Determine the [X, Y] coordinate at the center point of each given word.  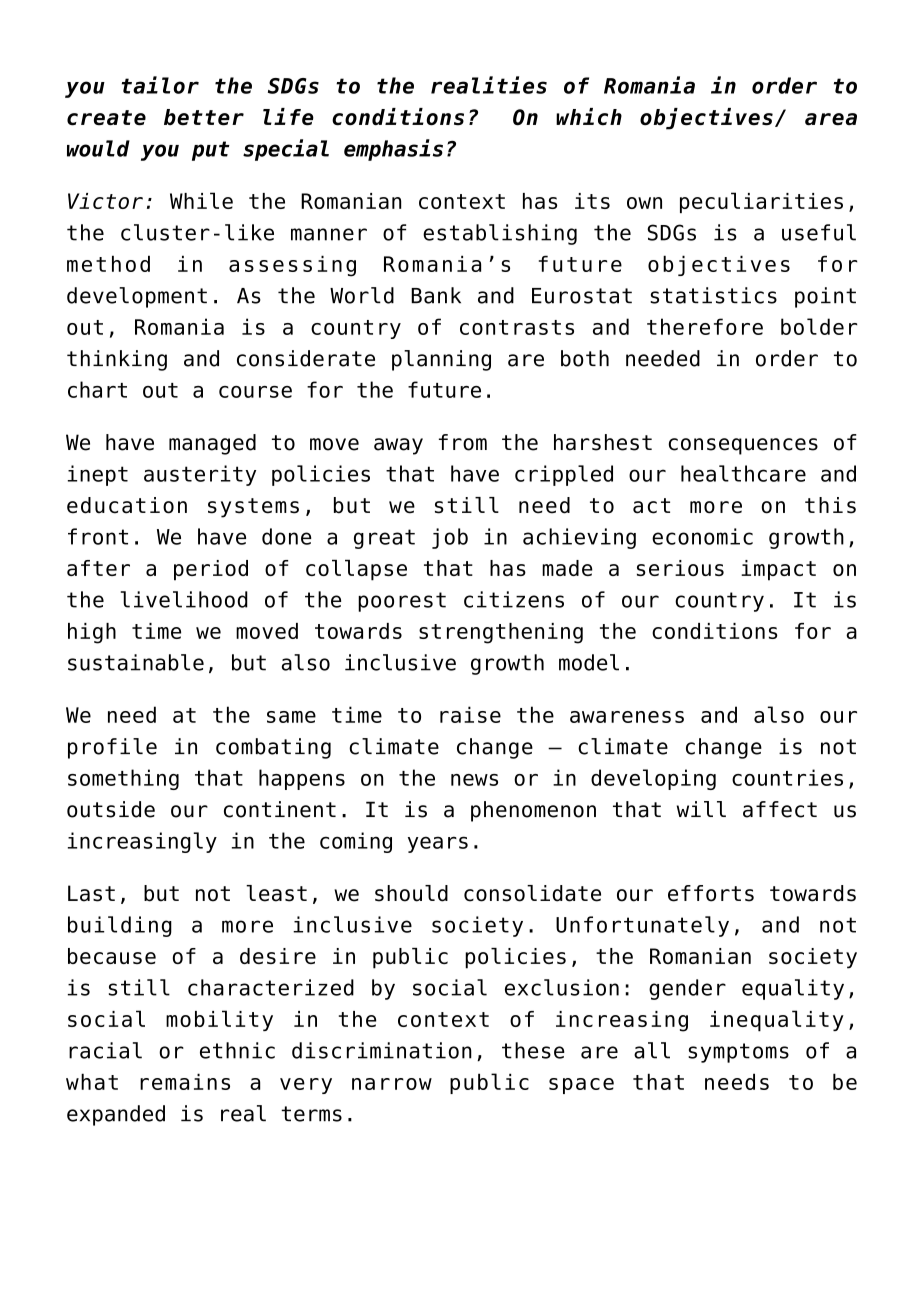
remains [185, 1081]
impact [778, 570]
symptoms [738, 1053]
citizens [514, 599]
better [204, 117]
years [438, 844]
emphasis [393, 150]
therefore [705, 326]
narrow [392, 1084]
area [831, 119]
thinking [117, 360]
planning [441, 360]
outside [111, 809]
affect [780, 809]
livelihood [184, 599]
